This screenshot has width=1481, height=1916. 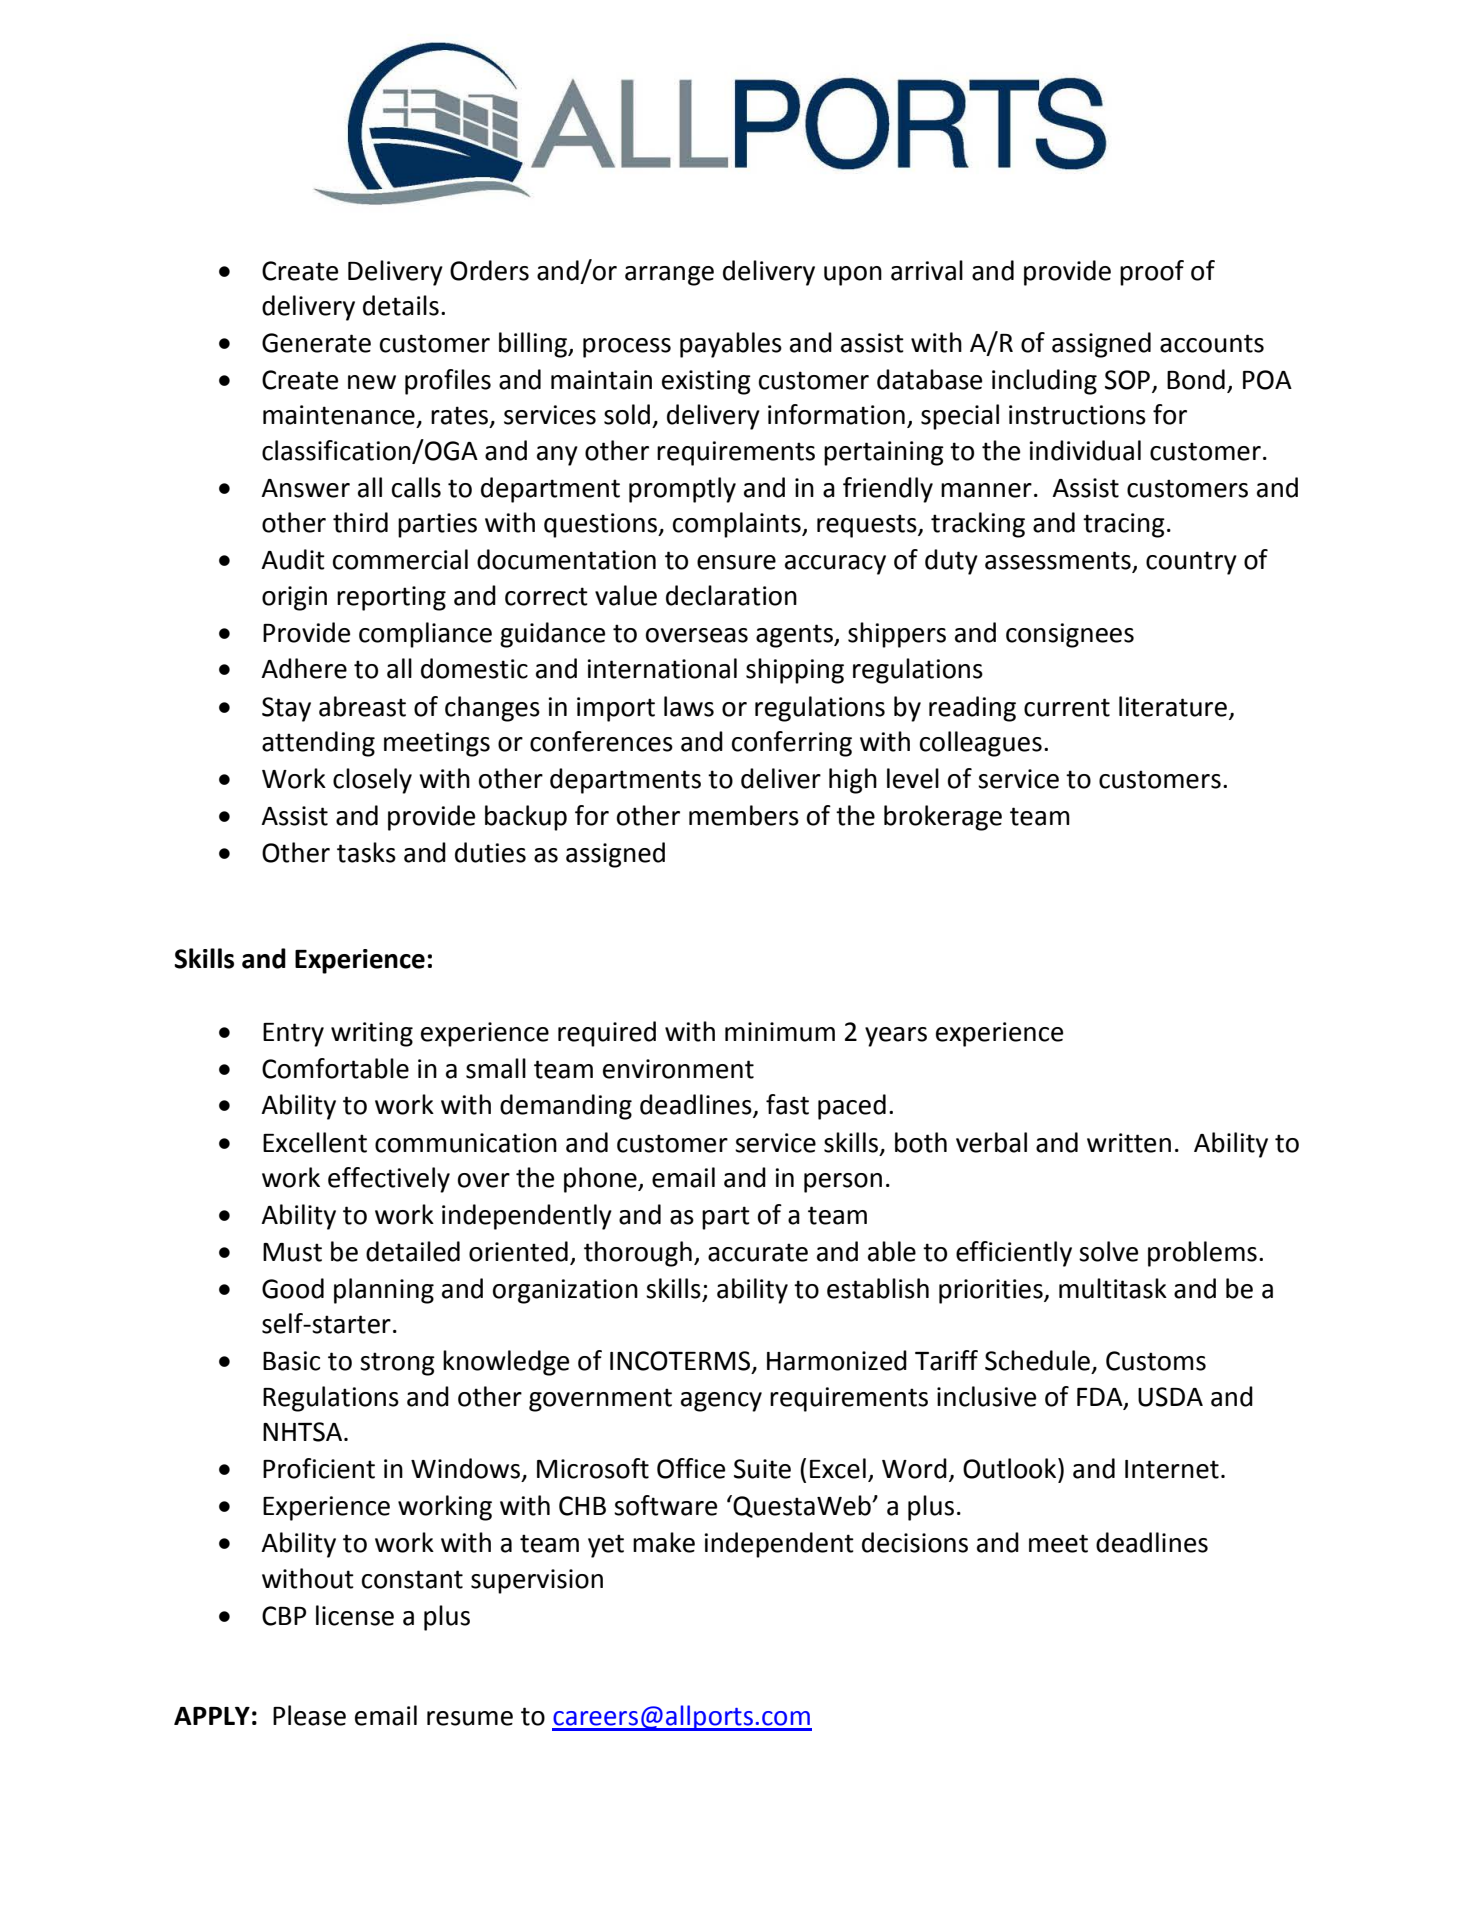 What do you see at coordinates (292, 1252) in the screenshot?
I see `Must` at bounding box center [292, 1252].
